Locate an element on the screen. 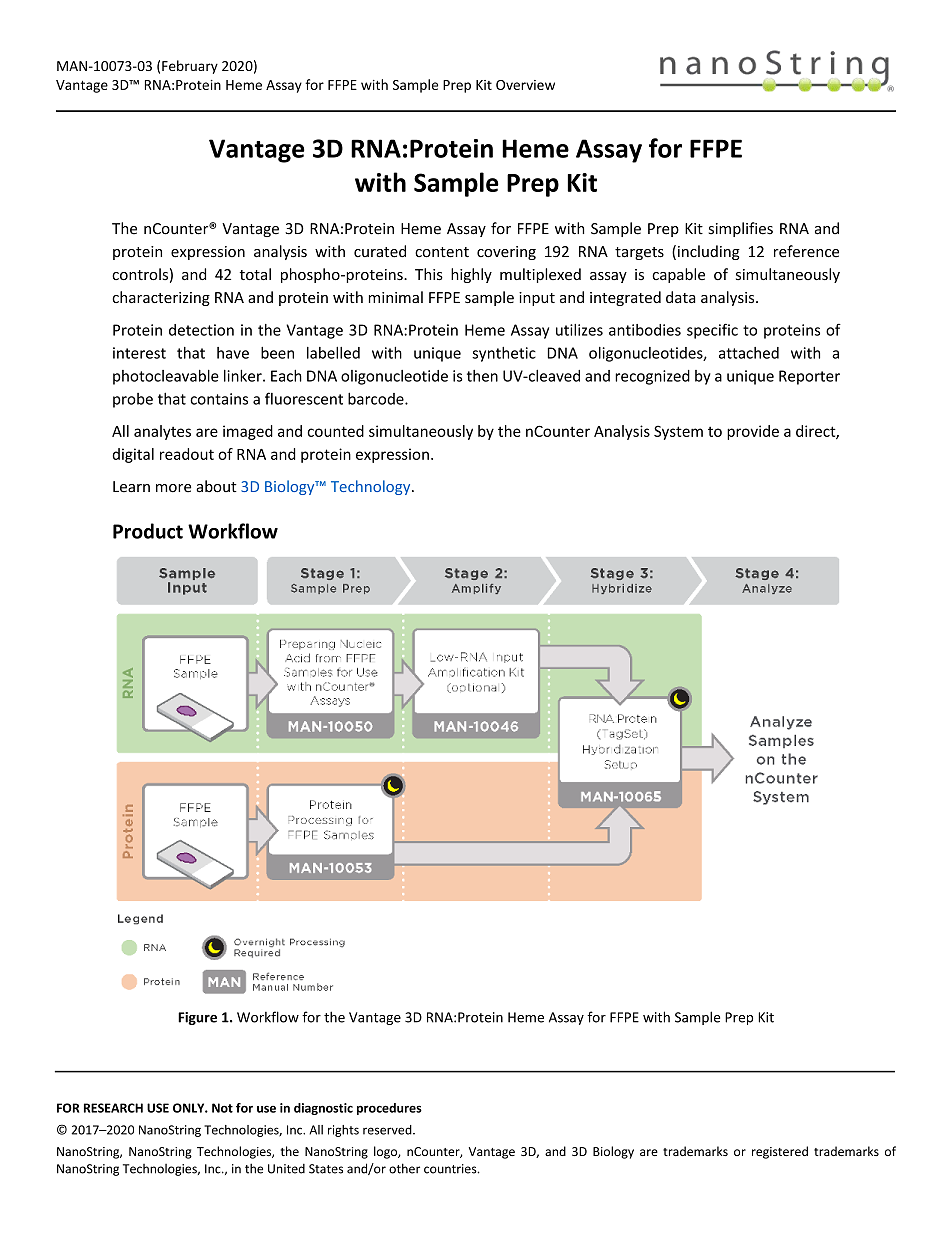  procedures is located at coordinates (389, 1109).
